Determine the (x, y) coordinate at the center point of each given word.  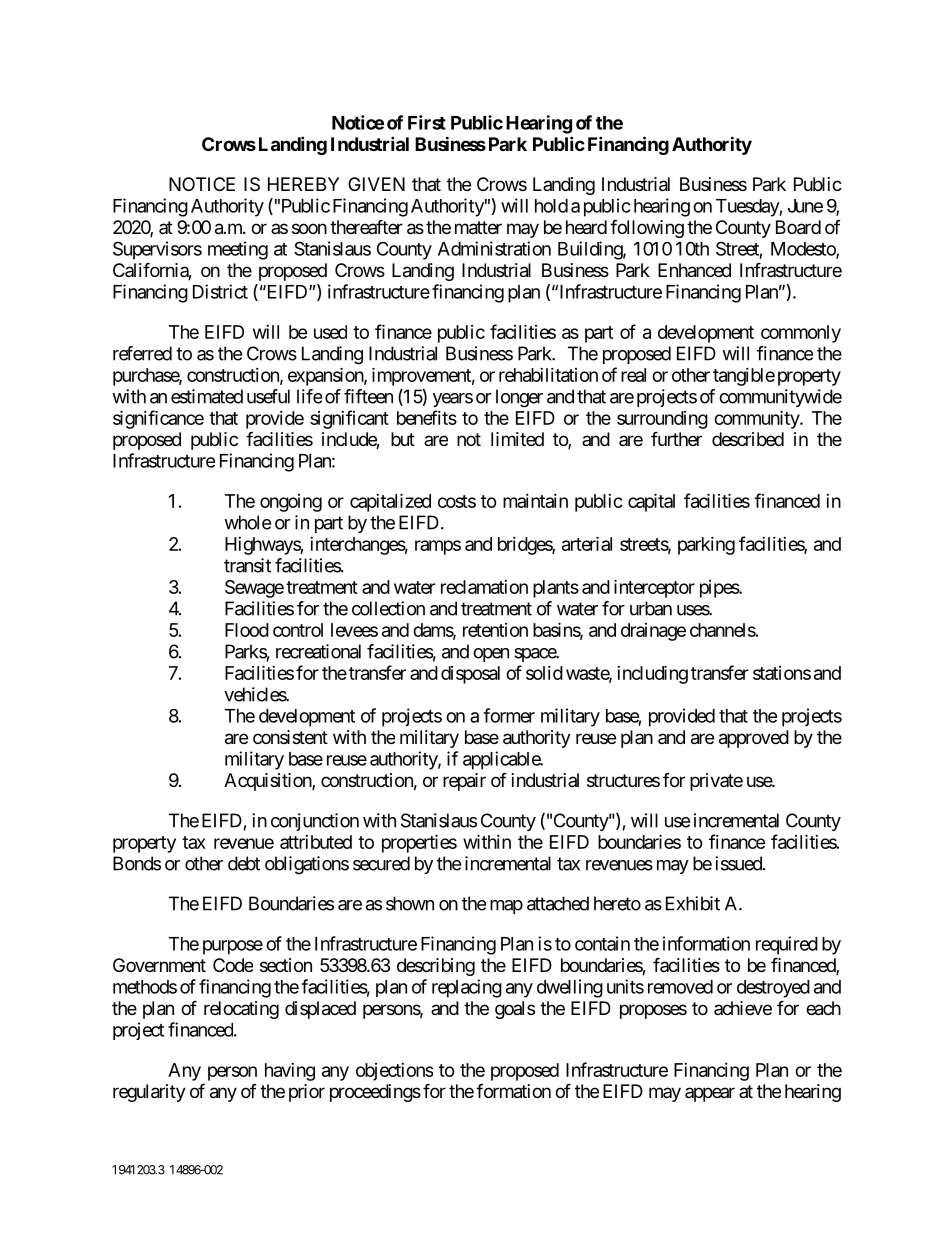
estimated (207, 396)
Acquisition (268, 782)
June (805, 206)
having (290, 1072)
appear (710, 1094)
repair (464, 782)
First (427, 122)
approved (754, 739)
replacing (467, 988)
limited (517, 439)
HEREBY (303, 184)
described (748, 439)
